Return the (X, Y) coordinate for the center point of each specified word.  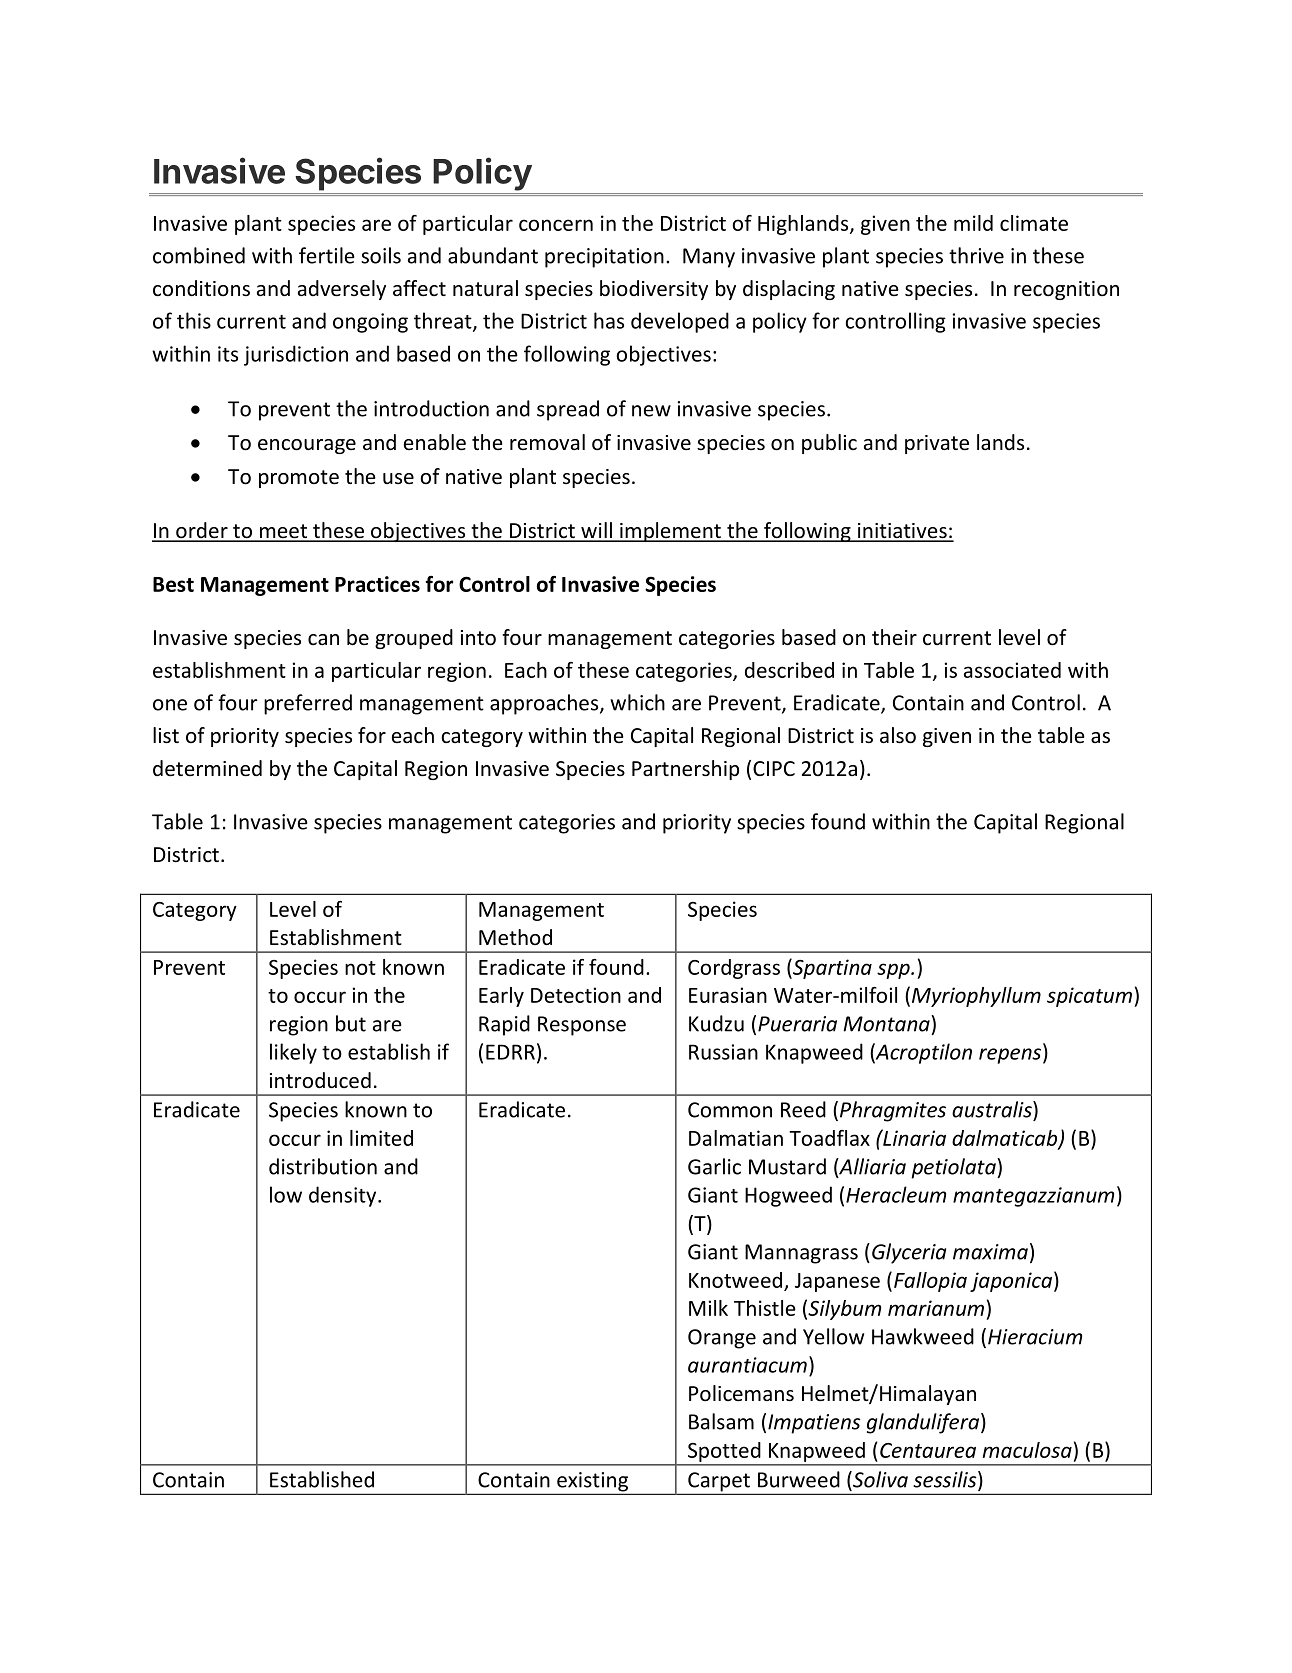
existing (592, 1483)
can (323, 639)
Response (582, 1026)
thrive (976, 255)
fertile (327, 255)
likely (293, 1053)
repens (1011, 1056)
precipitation (604, 258)
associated (1012, 670)
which (637, 702)
